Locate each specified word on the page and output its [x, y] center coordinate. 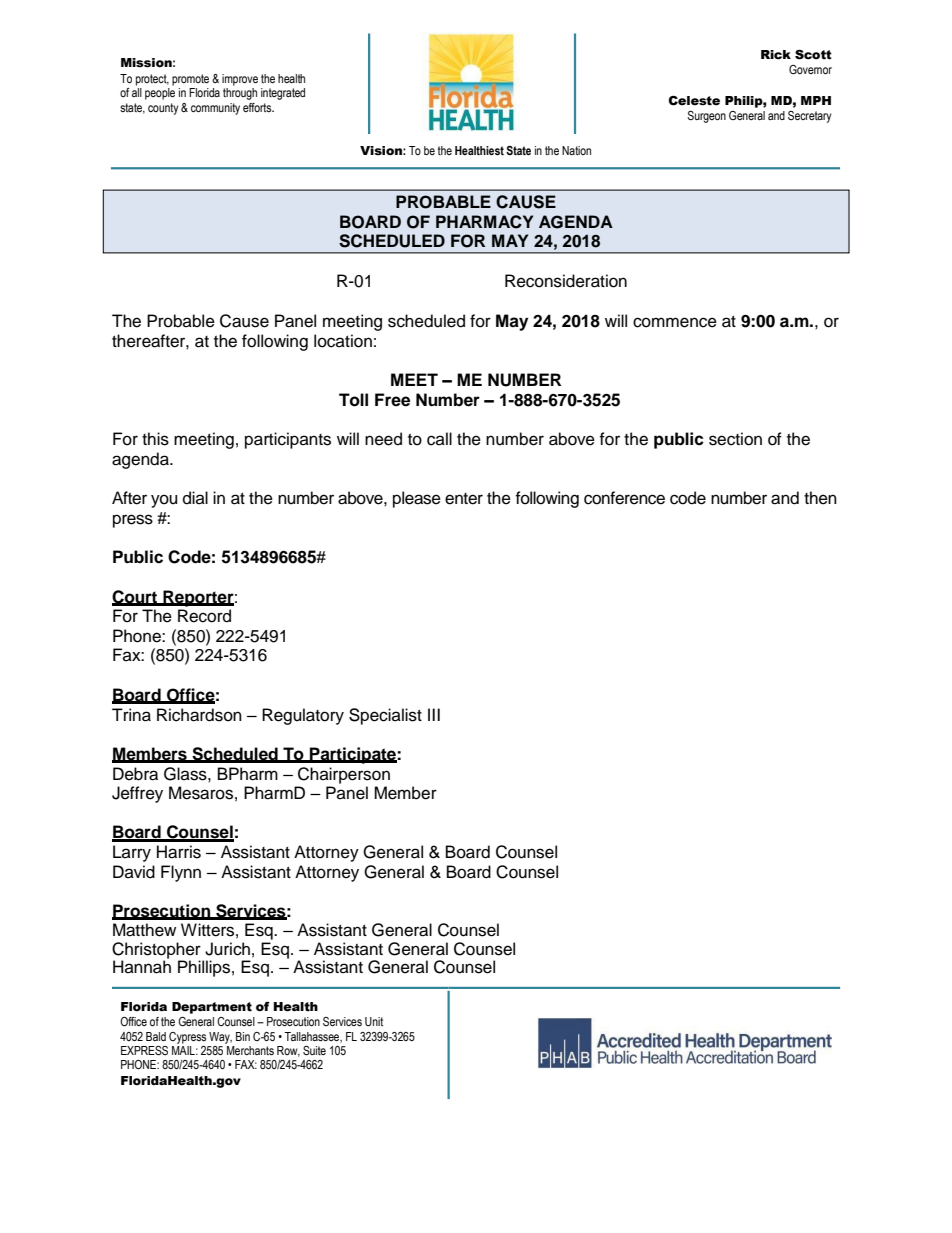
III [434, 714]
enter [464, 499]
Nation [576, 150]
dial [195, 498]
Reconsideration [566, 281]
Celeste [694, 101]
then [820, 498]
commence [675, 322]
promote [190, 80]
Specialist [385, 716]
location [343, 341]
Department [212, 1008]
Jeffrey [137, 794]
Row [288, 1051]
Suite [314, 1051]
